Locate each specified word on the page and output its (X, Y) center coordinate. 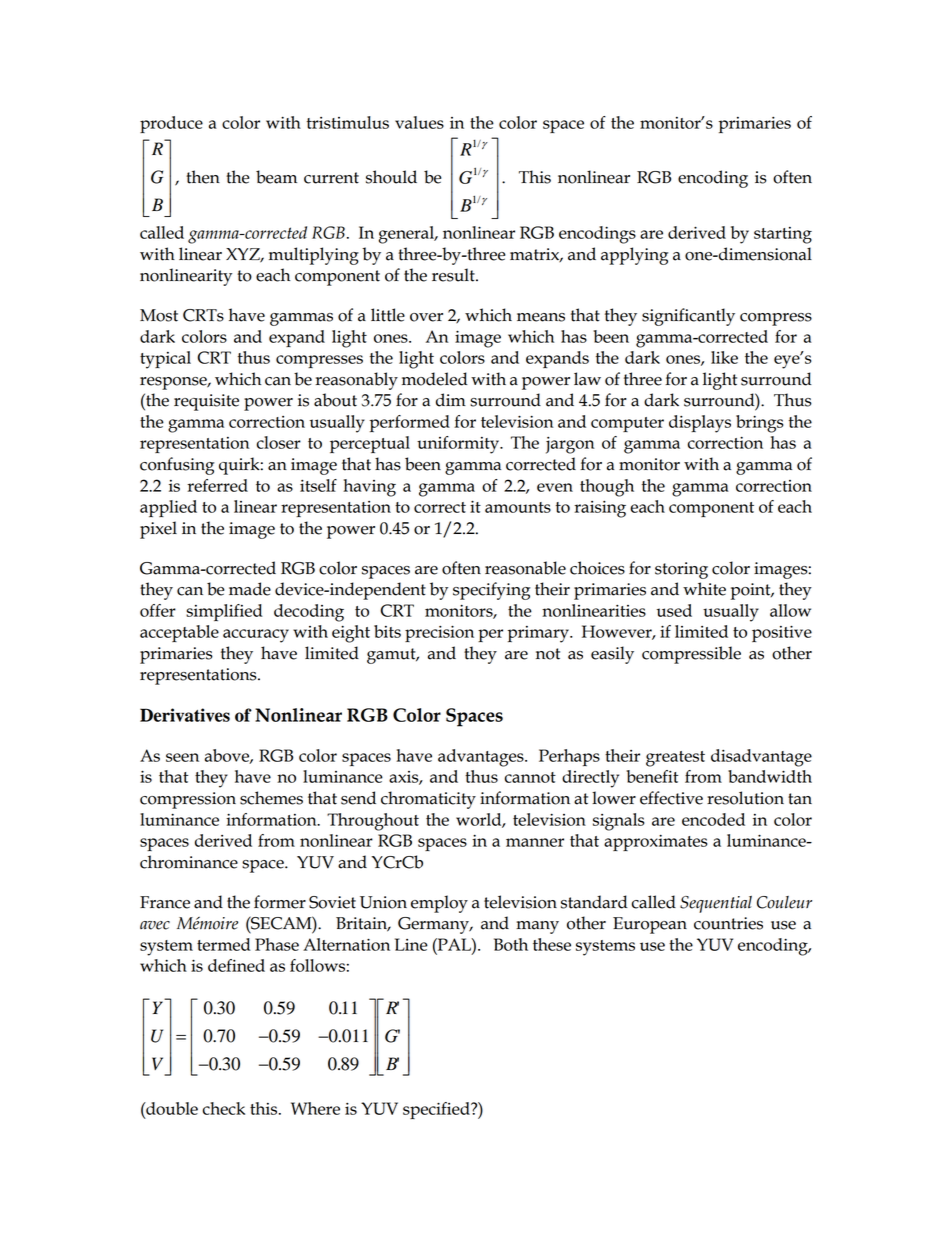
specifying (491, 591)
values (419, 122)
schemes (271, 798)
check (224, 1108)
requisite (206, 402)
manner (535, 842)
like (724, 357)
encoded (713, 819)
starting (783, 235)
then (203, 177)
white (704, 589)
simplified (224, 612)
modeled (435, 379)
